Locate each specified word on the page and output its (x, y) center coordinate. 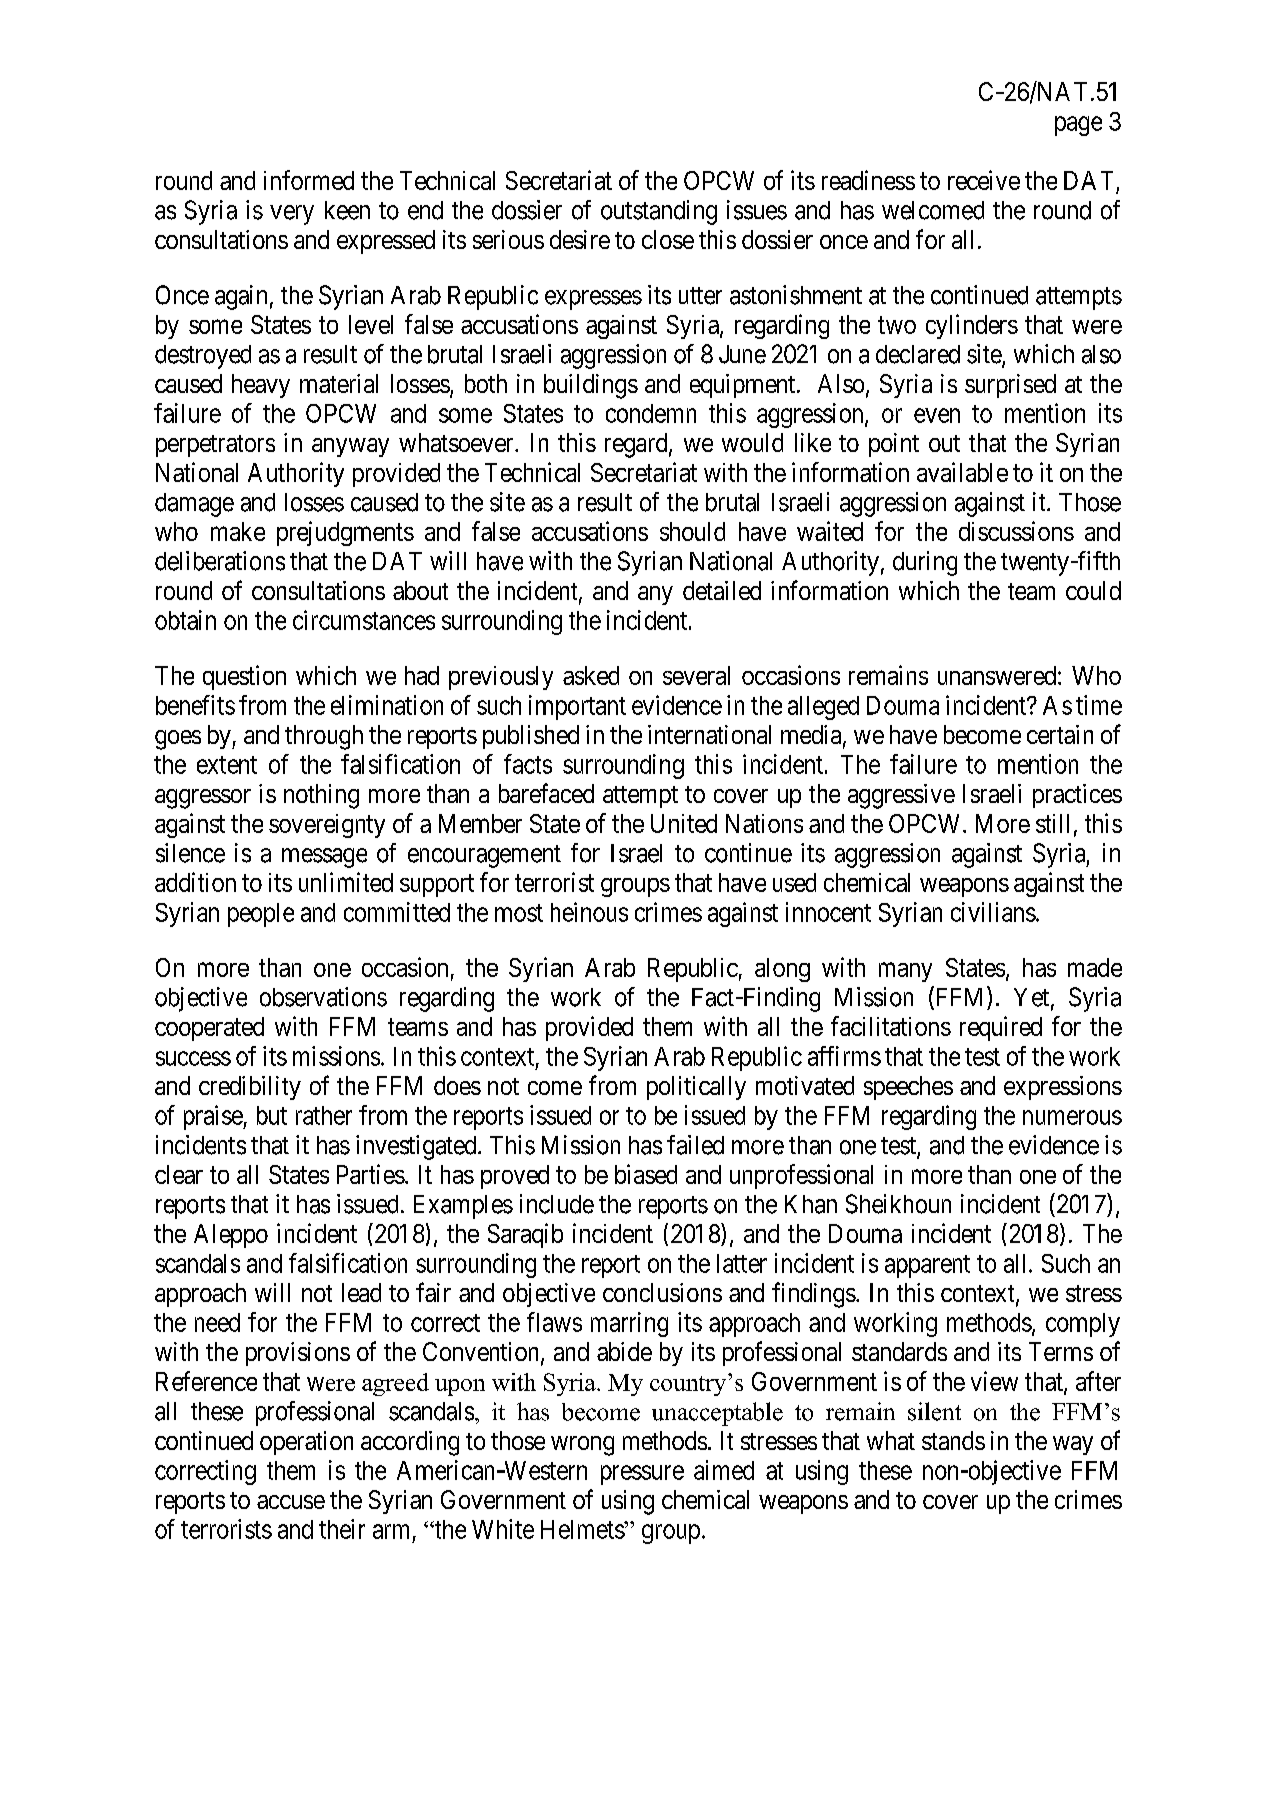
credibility (250, 1088)
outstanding (659, 212)
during (925, 563)
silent (934, 1411)
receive (984, 180)
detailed (722, 590)
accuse (291, 1502)
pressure (642, 1475)
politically (696, 1088)
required (1001, 1028)
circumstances (364, 620)
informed (309, 180)
